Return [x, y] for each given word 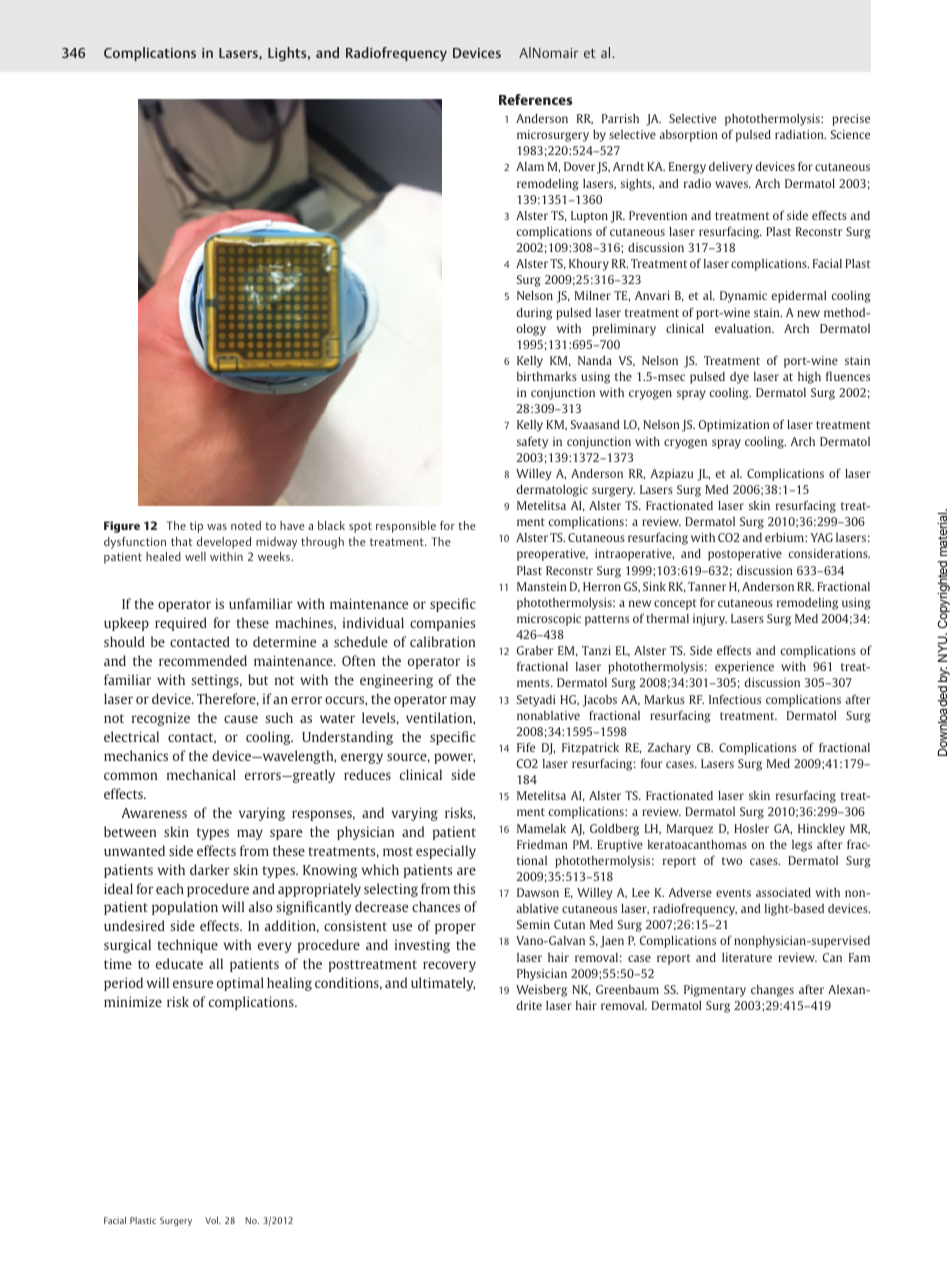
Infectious [735, 699]
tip [196, 527]
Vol [212, 1220]
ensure [193, 984]
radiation [800, 134]
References [536, 99]
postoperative [745, 555]
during [534, 314]
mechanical [201, 774]
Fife [526, 747]
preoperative [552, 555]
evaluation [744, 328]
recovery [449, 966]
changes [772, 991]
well [195, 556]
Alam [530, 166]
